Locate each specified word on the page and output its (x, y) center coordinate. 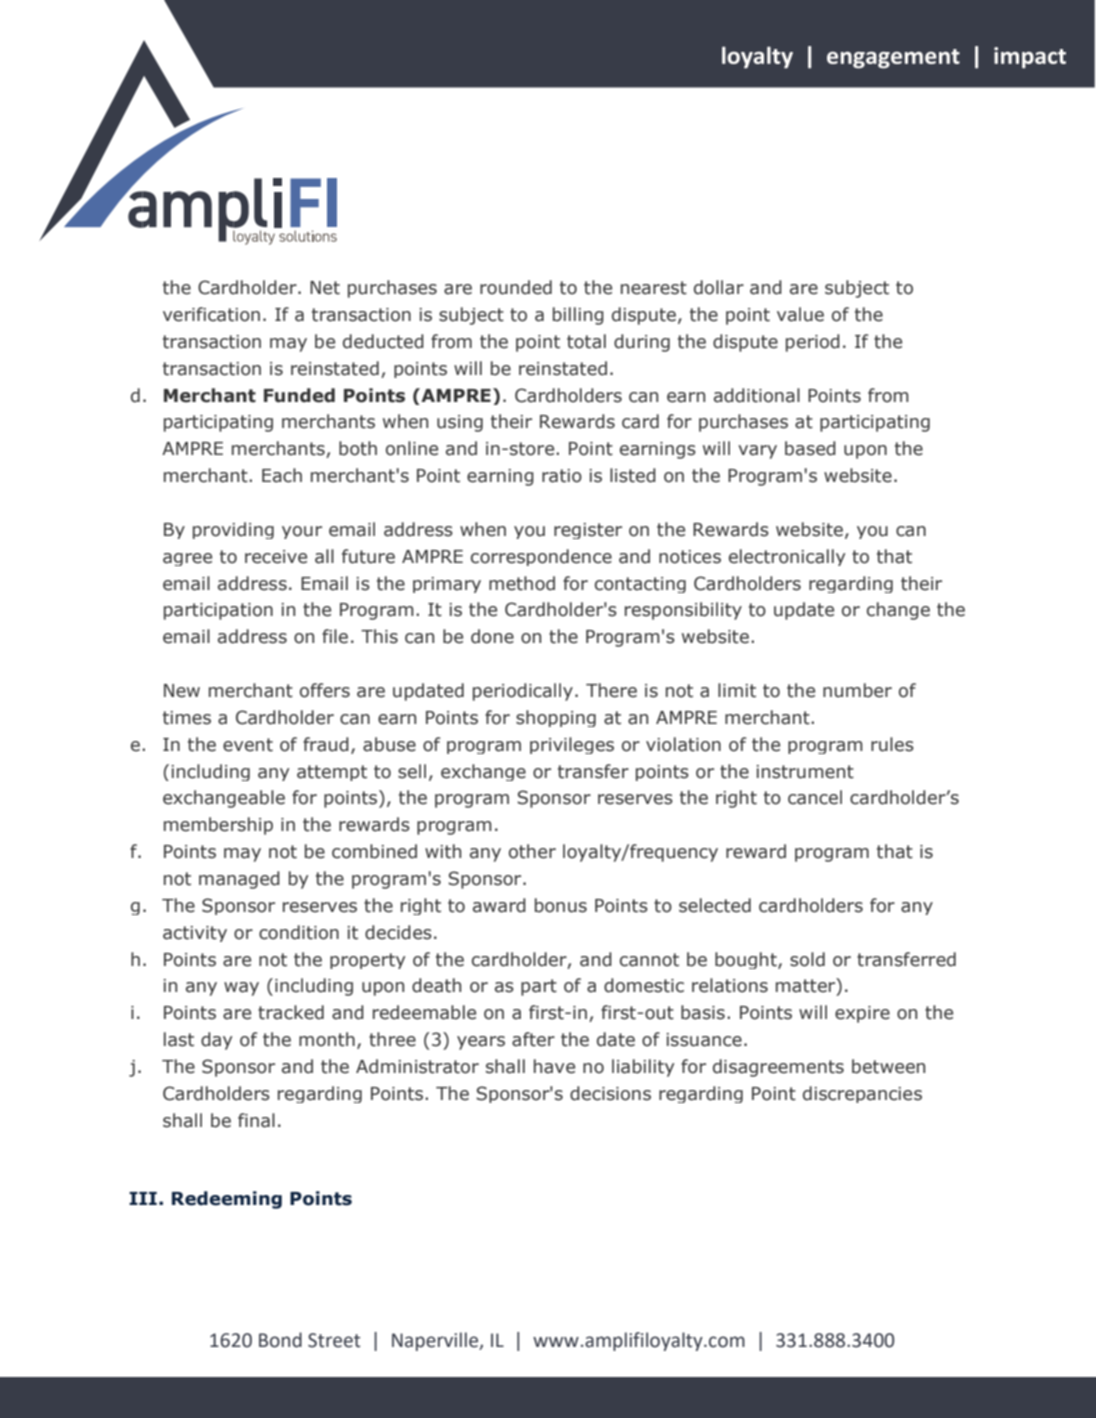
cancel (815, 797)
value (800, 314)
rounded (516, 287)
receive (276, 557)
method (522, 583)
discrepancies (862, 1094)
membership (218, 826)
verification (211, 314)
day (216, 1041)
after (533, 1039)
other (532, 851)
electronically (787, 557)
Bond (280, 1340)
